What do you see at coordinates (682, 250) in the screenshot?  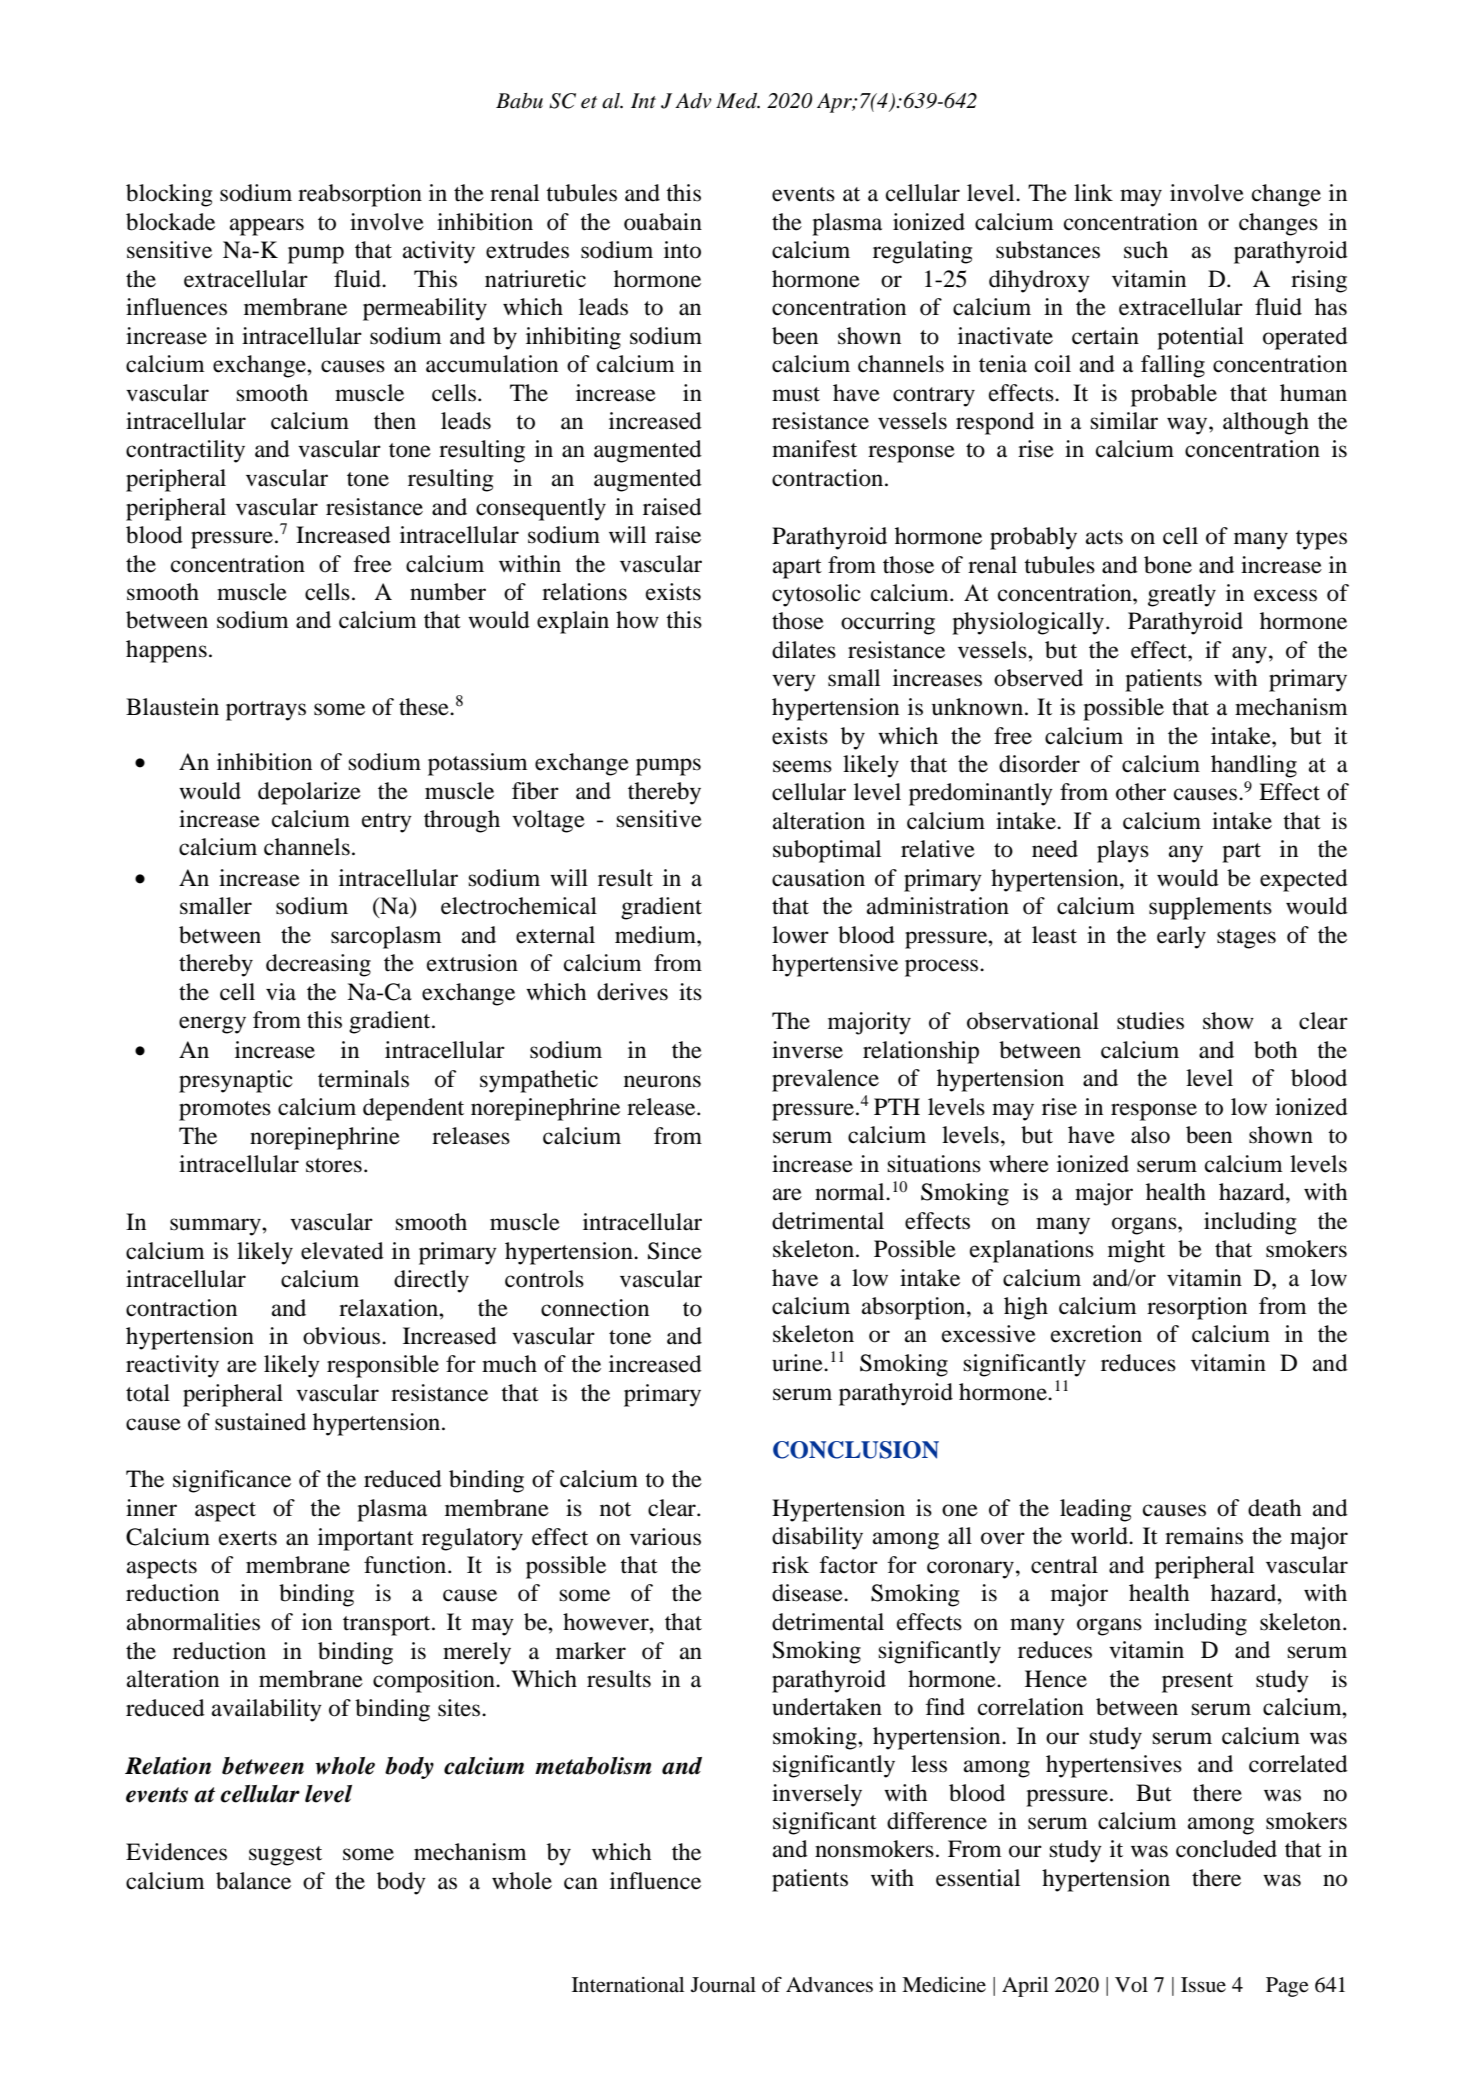 I see `into` at bounding box center [682, 250].
